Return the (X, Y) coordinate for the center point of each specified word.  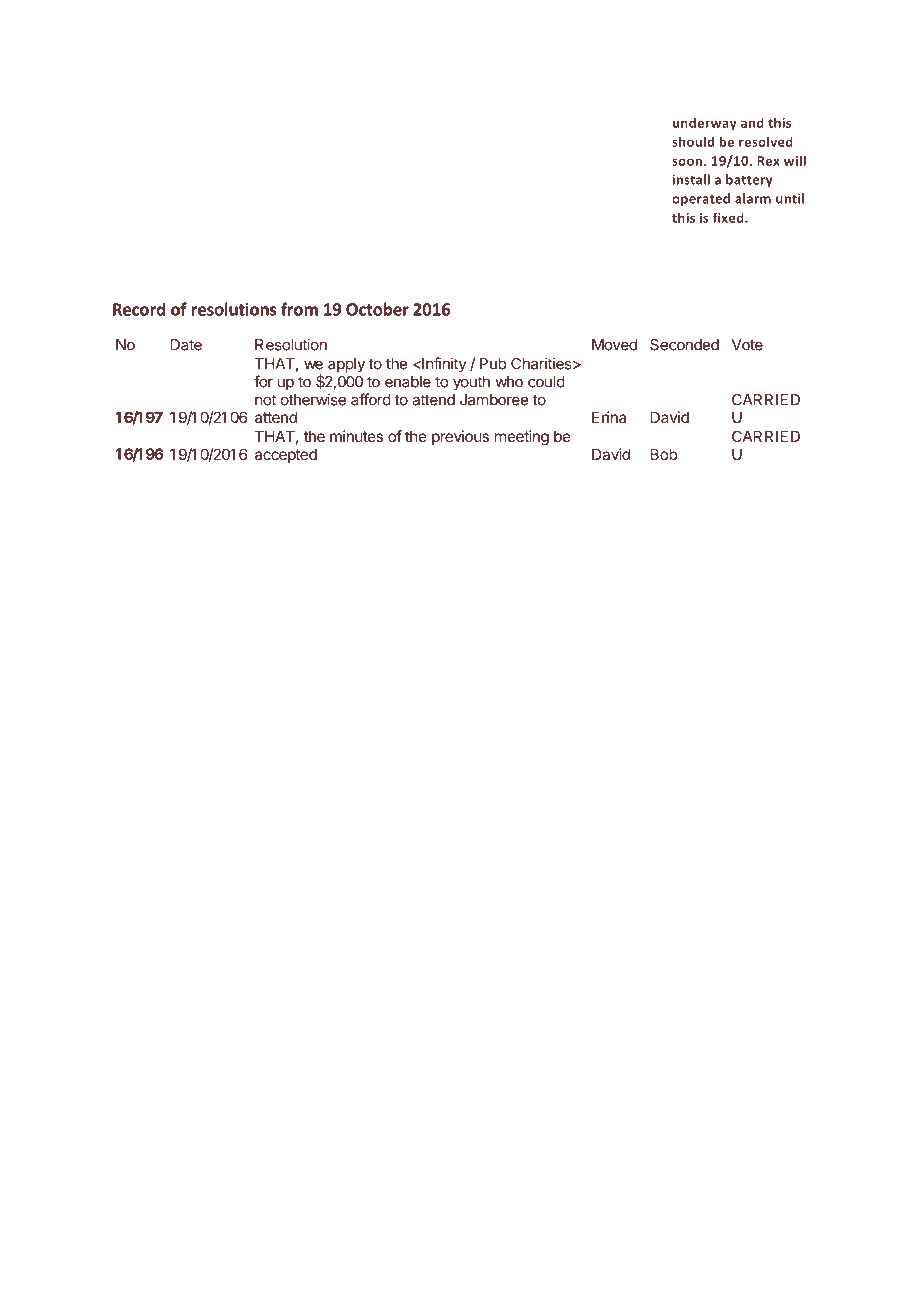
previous (460, 437)
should (693, 141)
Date (186, 345)
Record (139, 309)
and (752, 122)
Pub (493, 364)
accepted (286, 456)
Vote (747, 345)
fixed (729, 217)
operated (701, 199)
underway (705, 124)
